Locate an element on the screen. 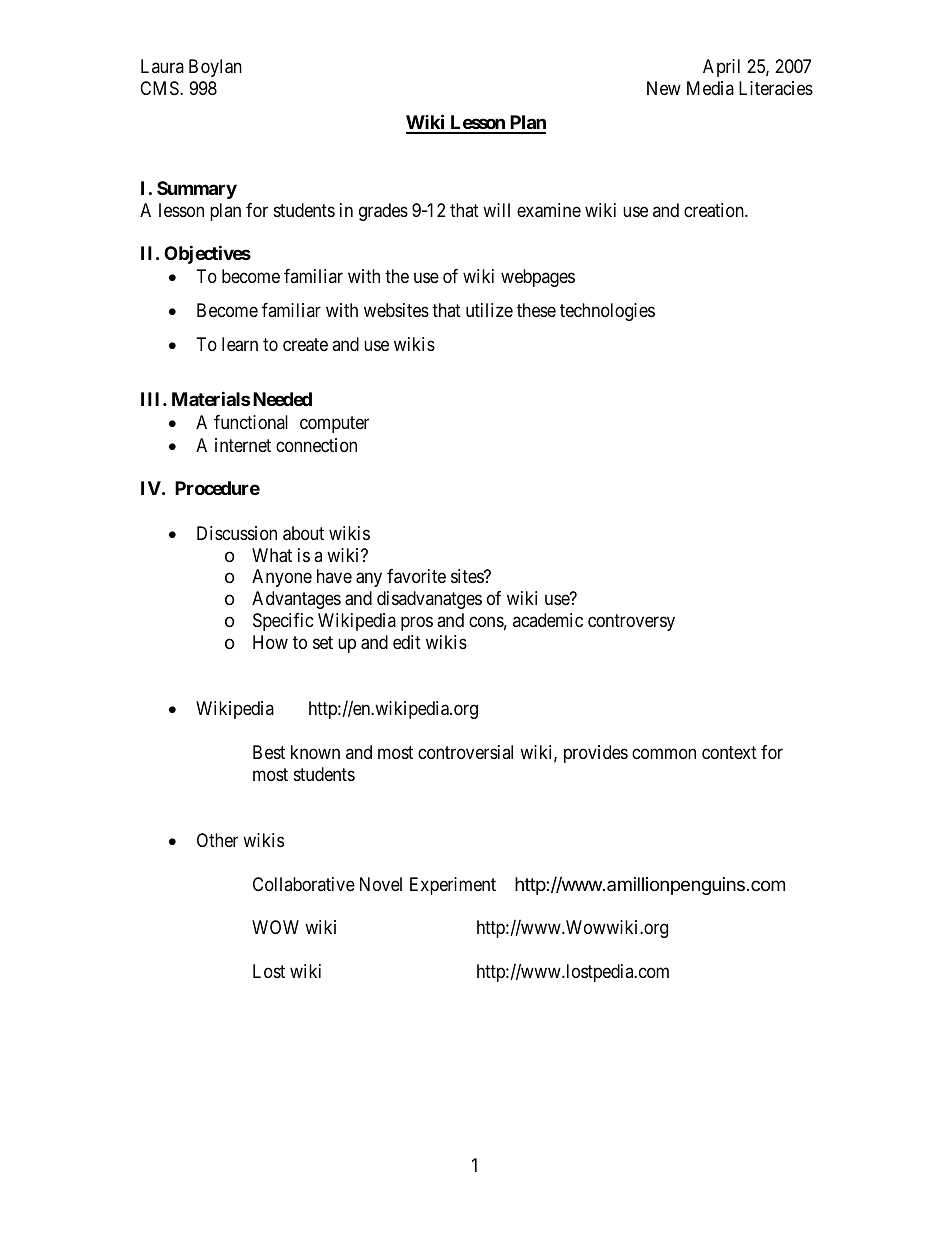 The height and width of the screenshot is (1233, 952). technologies is located at coordinates (607, 312).
